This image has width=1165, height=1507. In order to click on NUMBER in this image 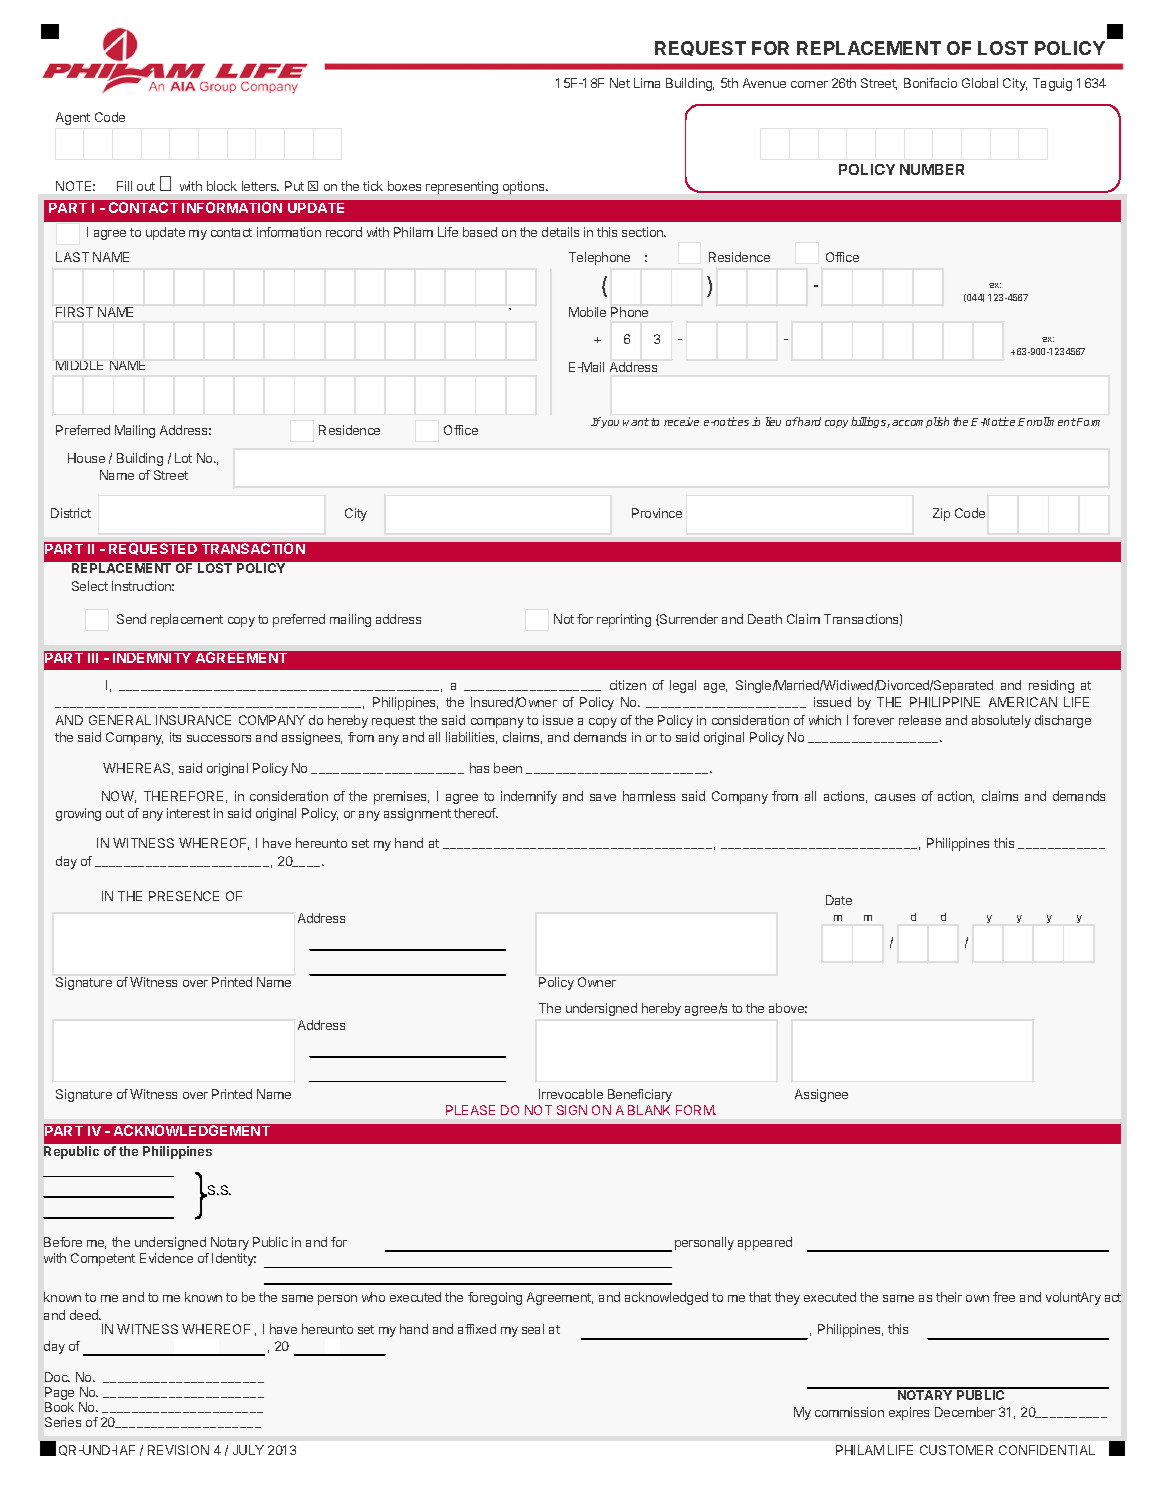, I will do `click(932, 169)`.
